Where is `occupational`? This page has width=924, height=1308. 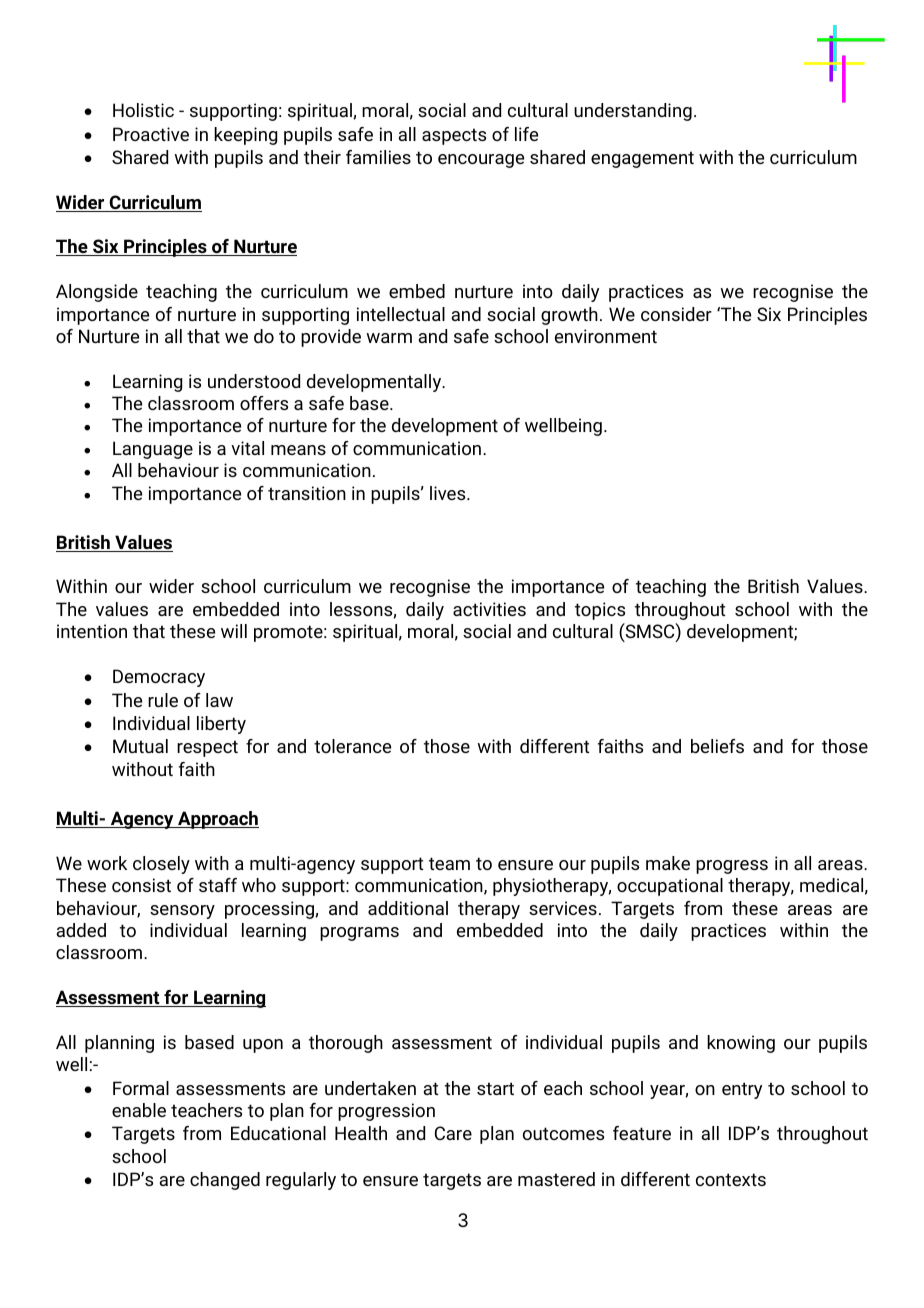 occupational is located at coordinates (670, 887).
